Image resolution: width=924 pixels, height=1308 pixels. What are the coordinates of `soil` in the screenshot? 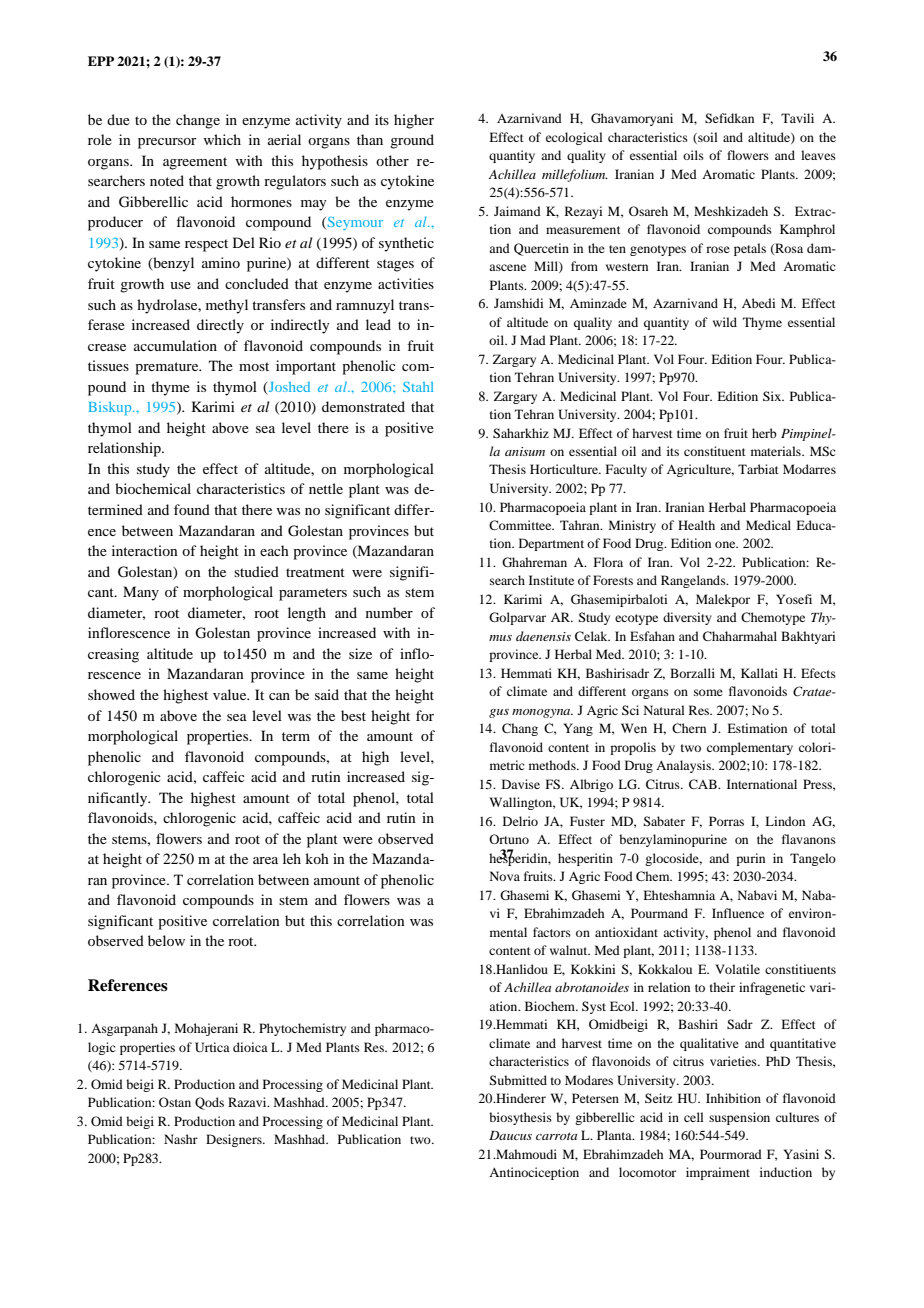 It's located at (707, 138).
